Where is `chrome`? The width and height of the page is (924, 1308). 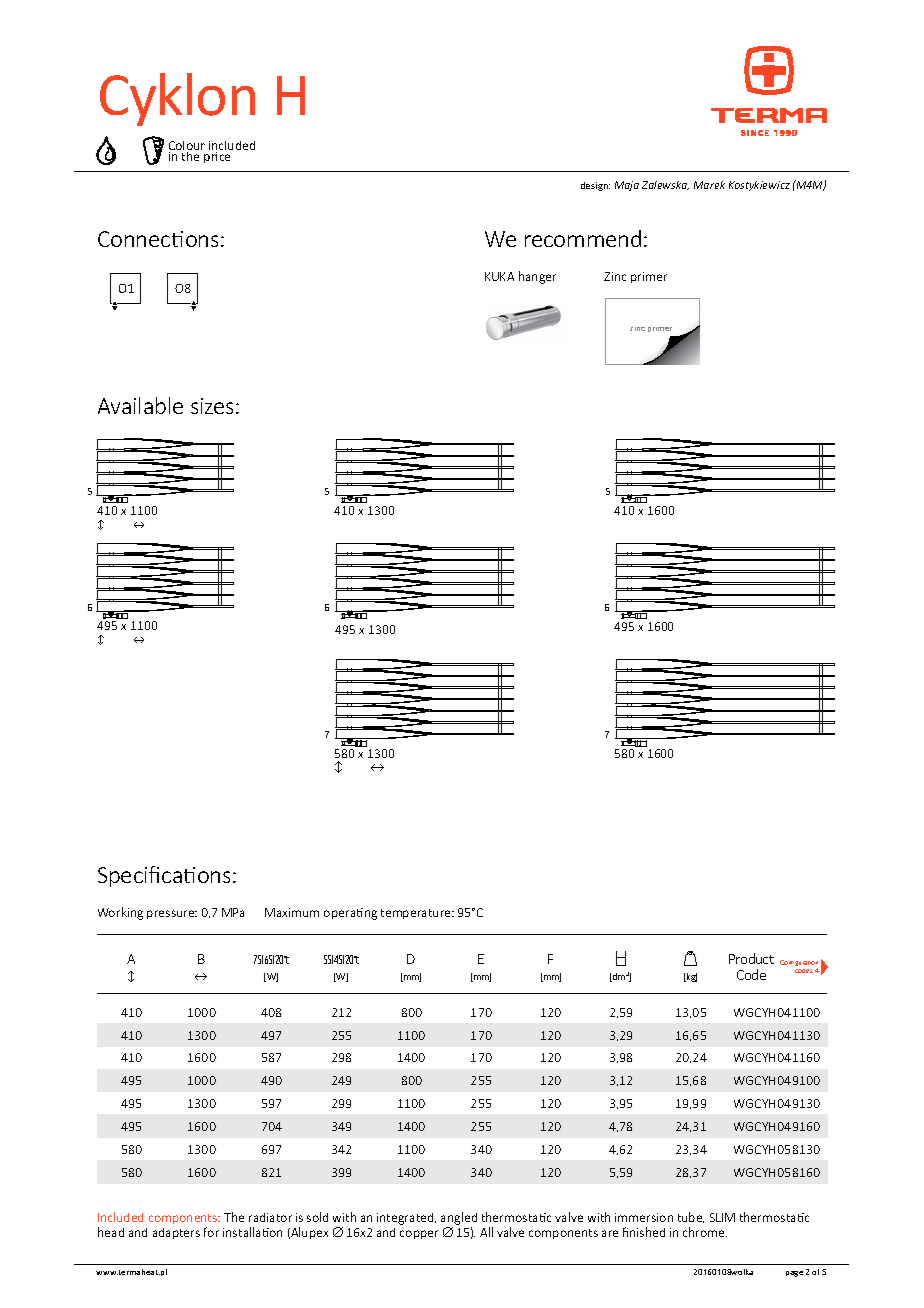 chrome is located at coordinates (705, 1232).
